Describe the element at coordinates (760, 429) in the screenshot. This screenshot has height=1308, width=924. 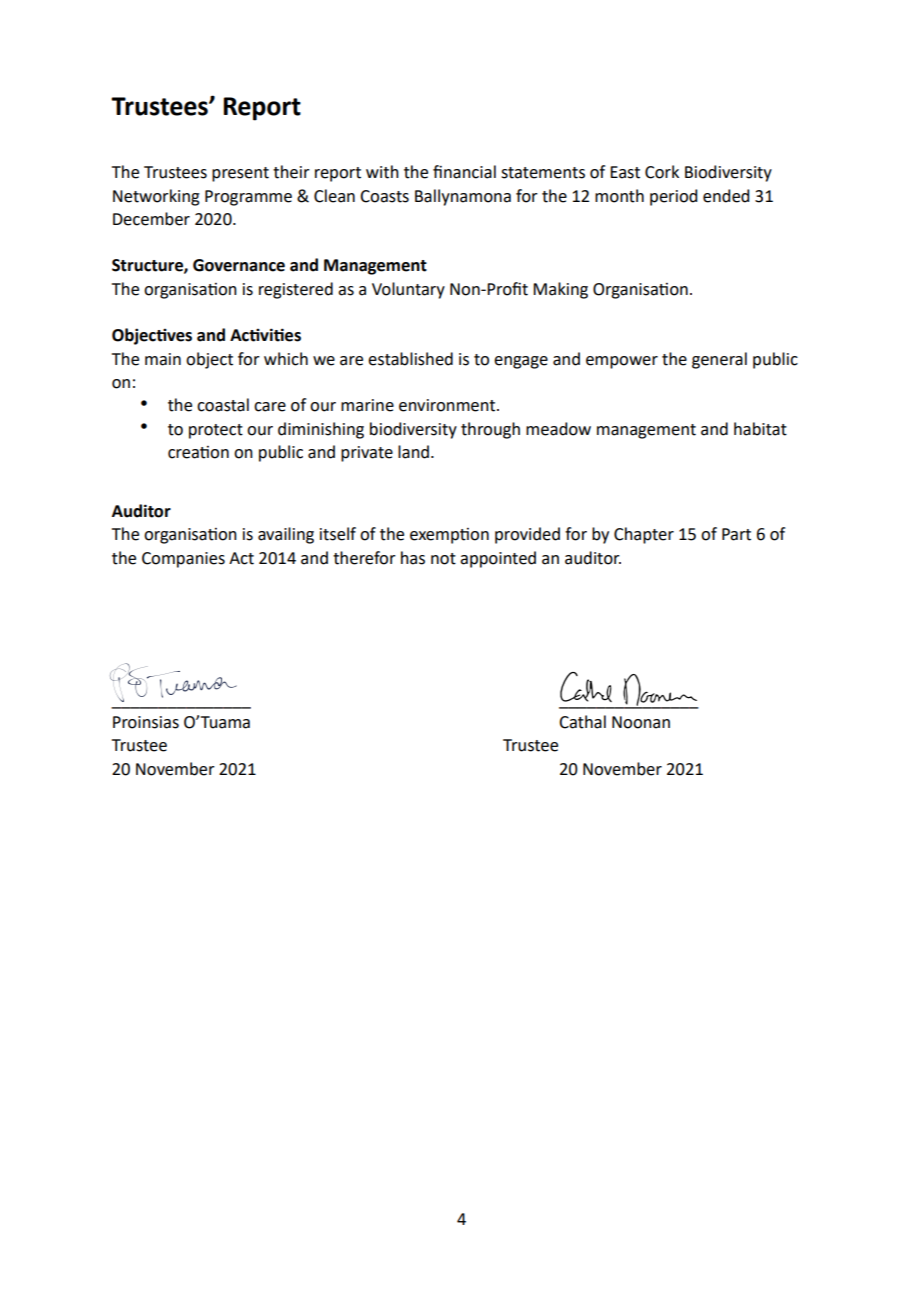
I see `habitat` at that location.
